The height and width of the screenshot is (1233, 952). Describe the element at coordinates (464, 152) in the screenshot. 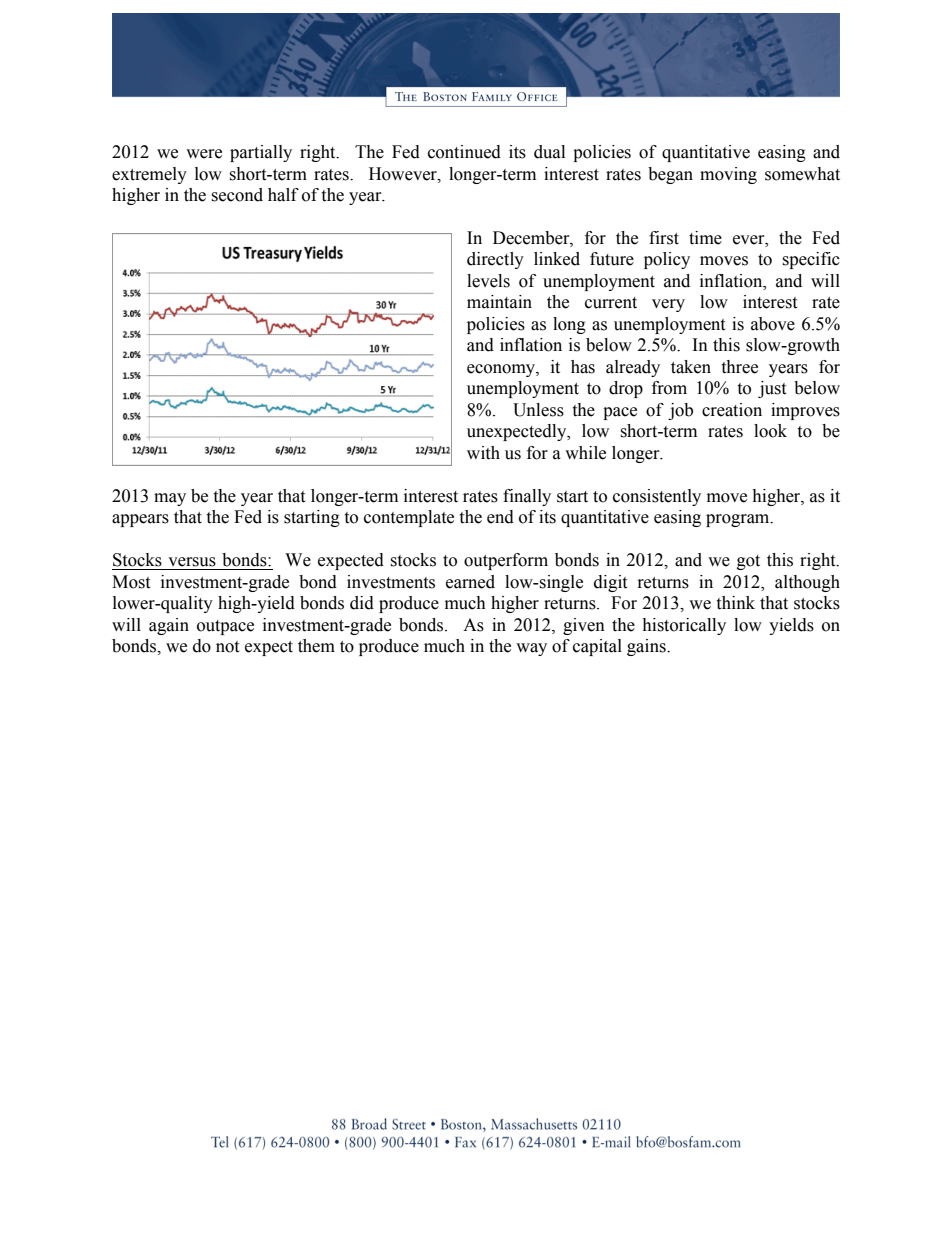

I see `continued` at that location.
